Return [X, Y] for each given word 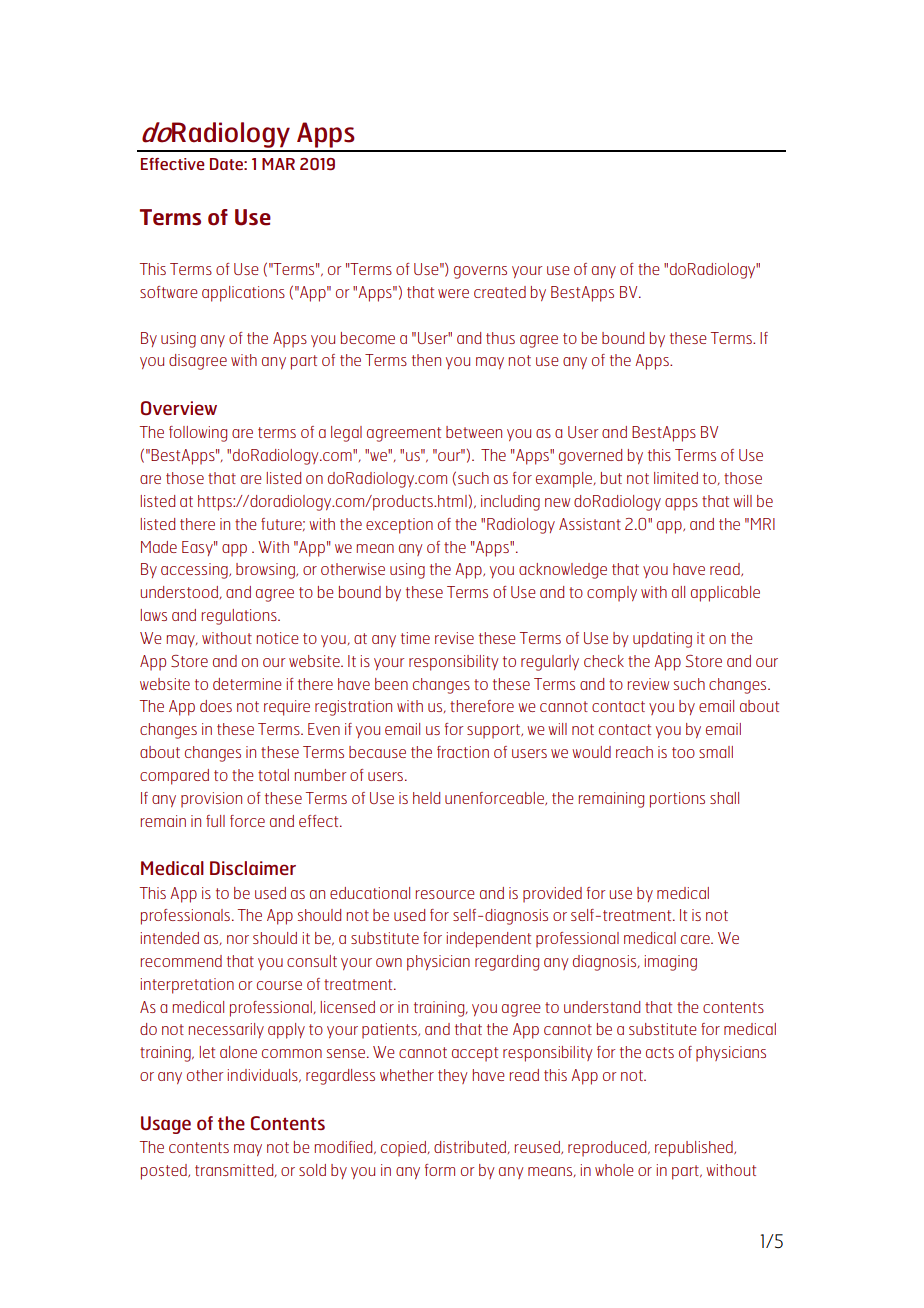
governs [480, 272]
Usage [166, 1125]
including [510, 503]
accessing [195, 571]
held [426, 798]
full [215, 821]
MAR [278, 164]
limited [676, 478]
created [500, 292]
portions [677, 800]
